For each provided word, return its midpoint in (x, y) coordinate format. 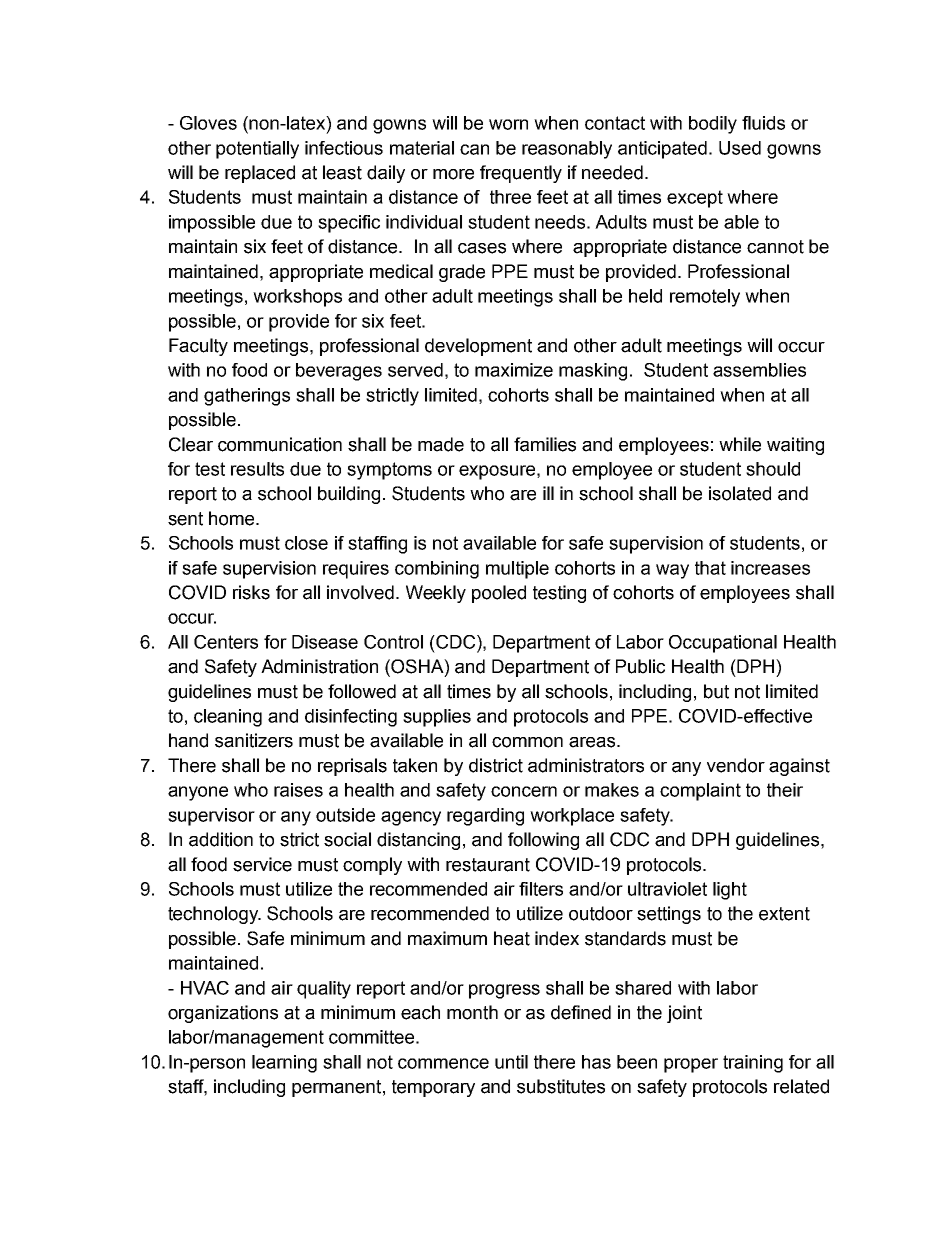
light (730, 891)
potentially (257, 150)
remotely (705, 298)
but (716, 691)
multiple (517, 570)
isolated (740, 493)
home (233, 518)
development (478, 347)
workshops (297, 298)
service (262, 864)
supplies (437, 718)
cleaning (228, 718)
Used (740, 148)
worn (508, 124)
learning (284, 1064)
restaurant (488, 865)
